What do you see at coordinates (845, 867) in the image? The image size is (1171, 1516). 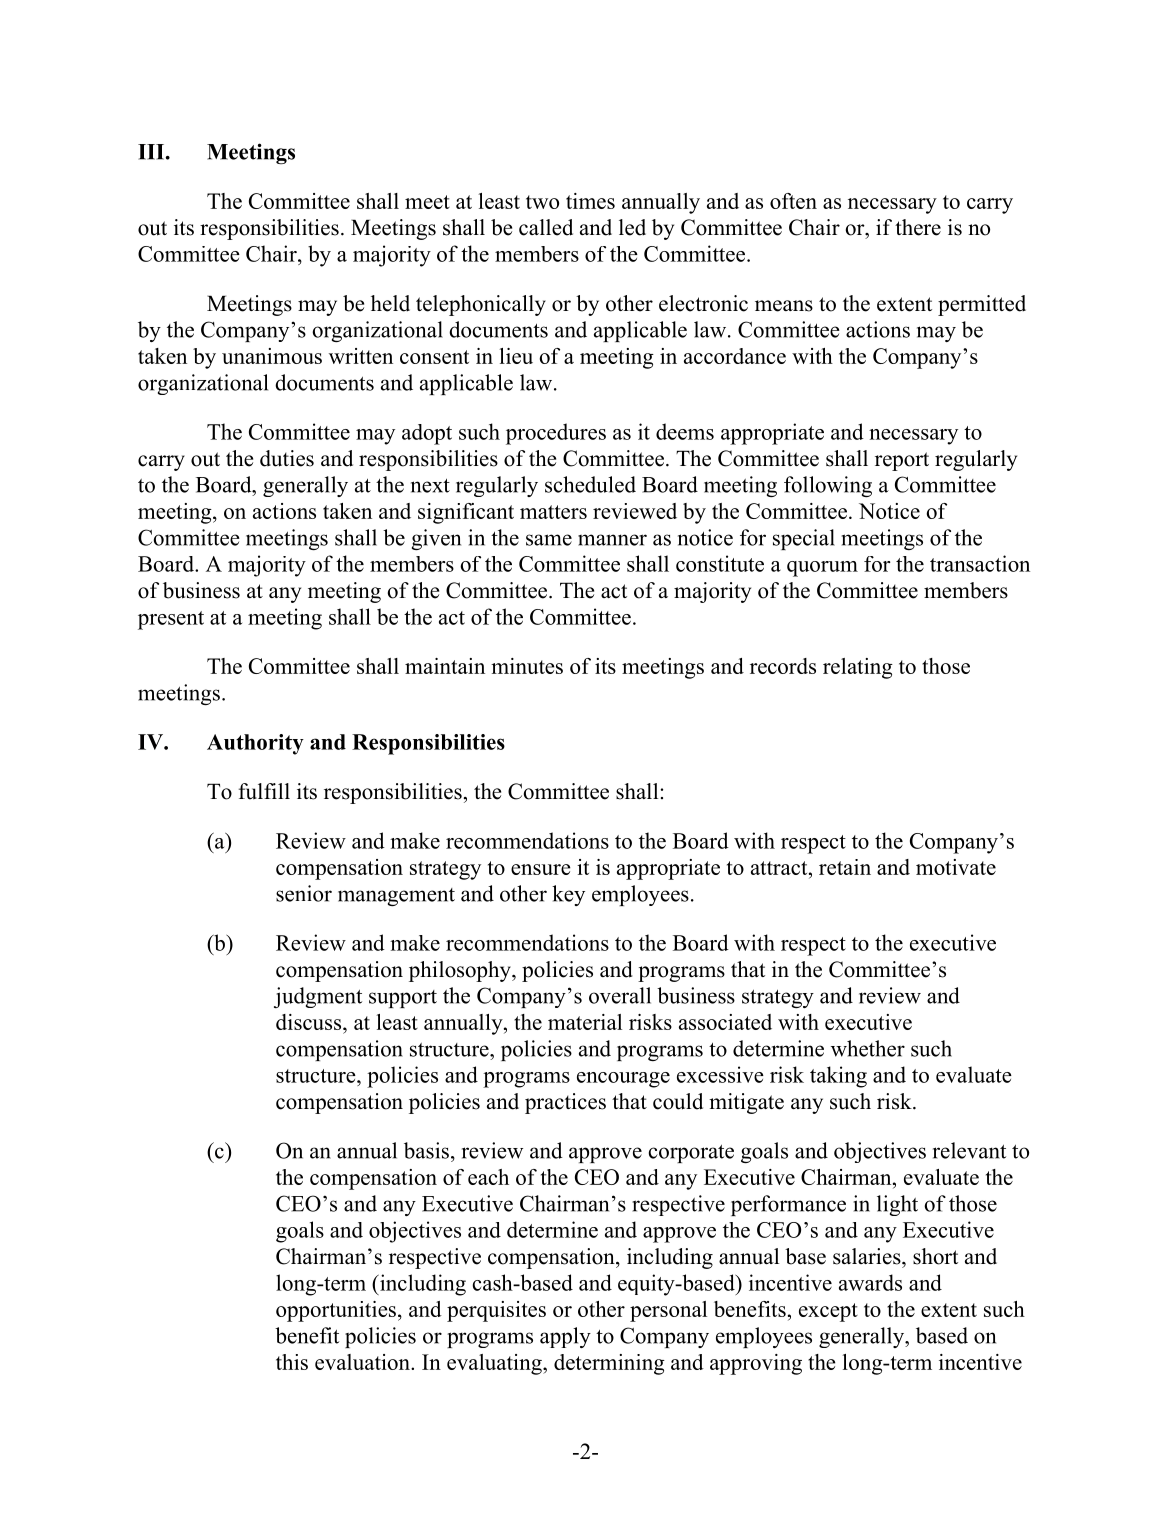 I see `retain` at bounding box center [845, 867].
